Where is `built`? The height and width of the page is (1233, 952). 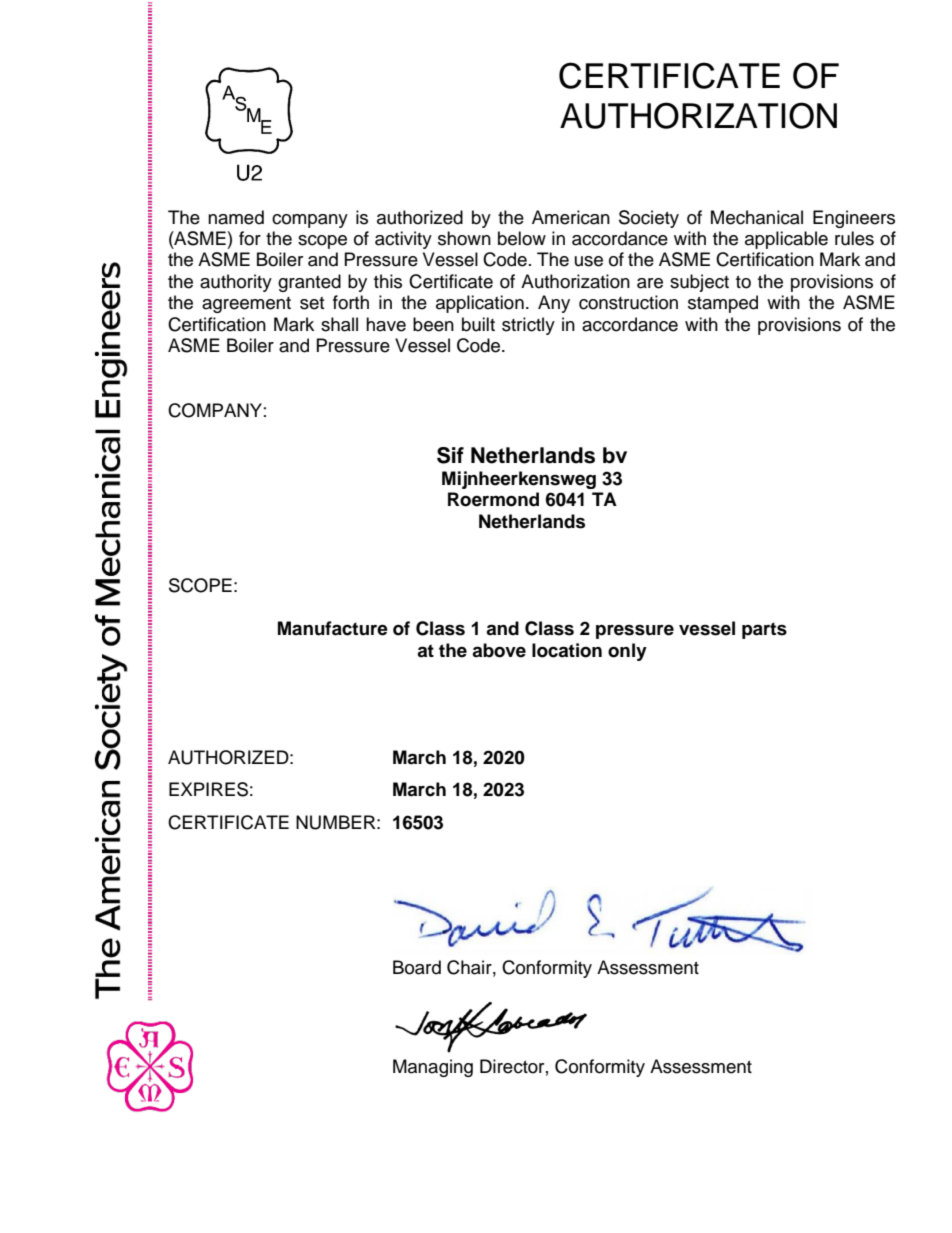
built is located at coordinates (478, 324).
